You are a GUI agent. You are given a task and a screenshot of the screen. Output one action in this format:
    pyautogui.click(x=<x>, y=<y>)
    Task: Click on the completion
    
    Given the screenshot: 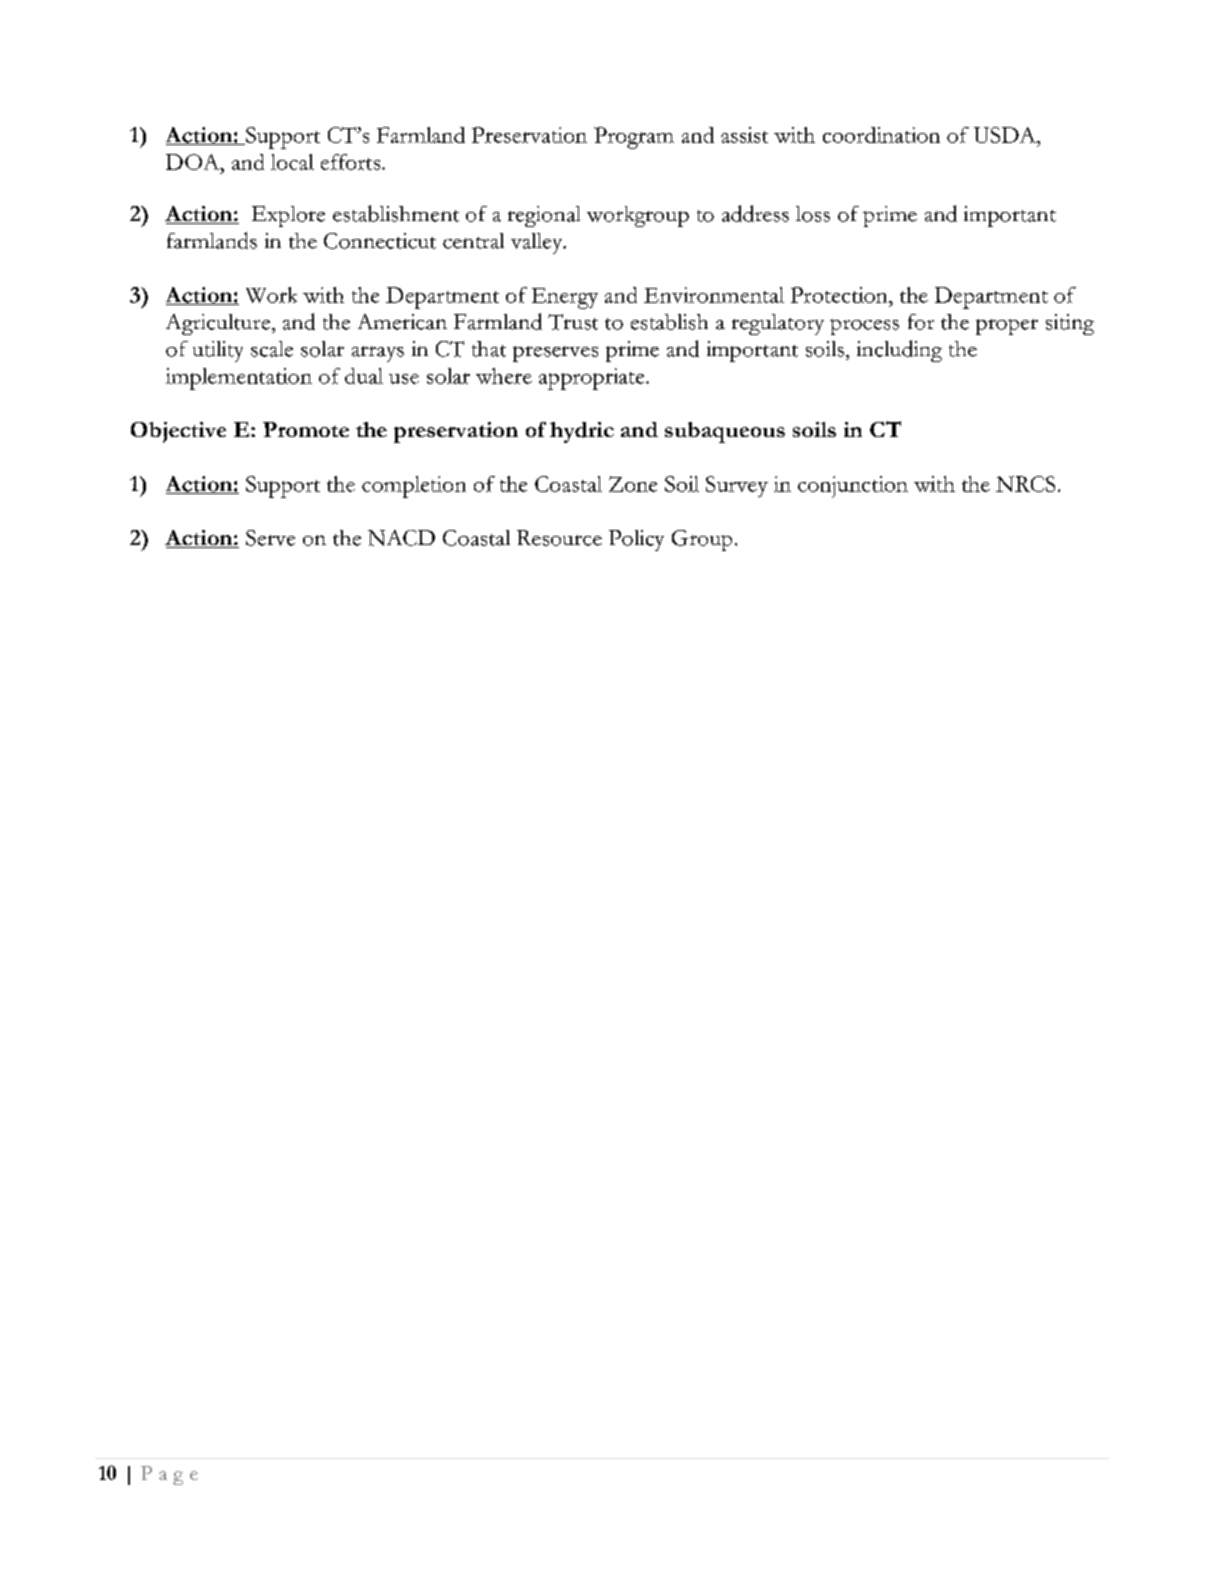 What is the action you would take?
    pyautogui.click(x=414, y=487)
